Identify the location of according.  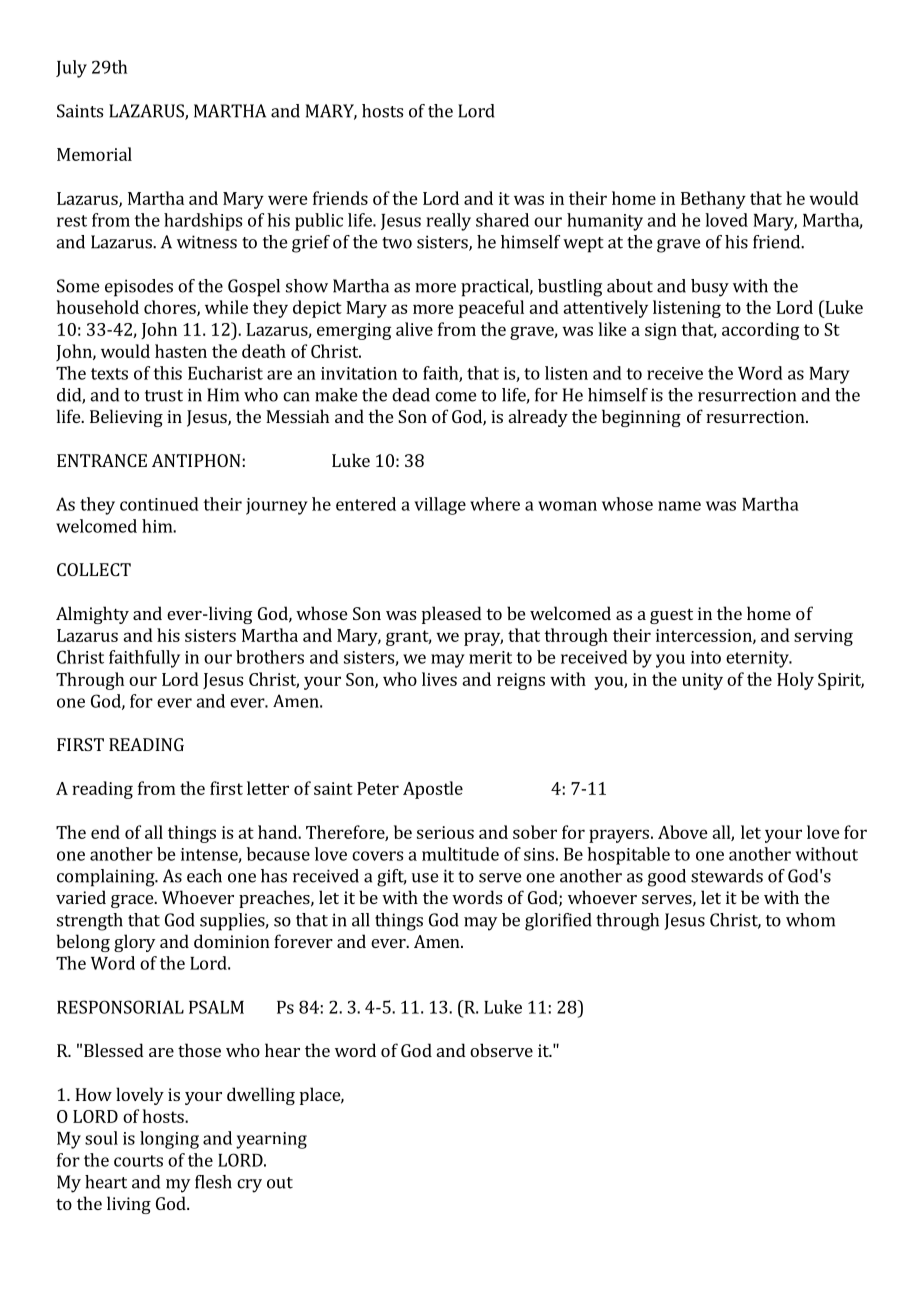
(760, 331).
